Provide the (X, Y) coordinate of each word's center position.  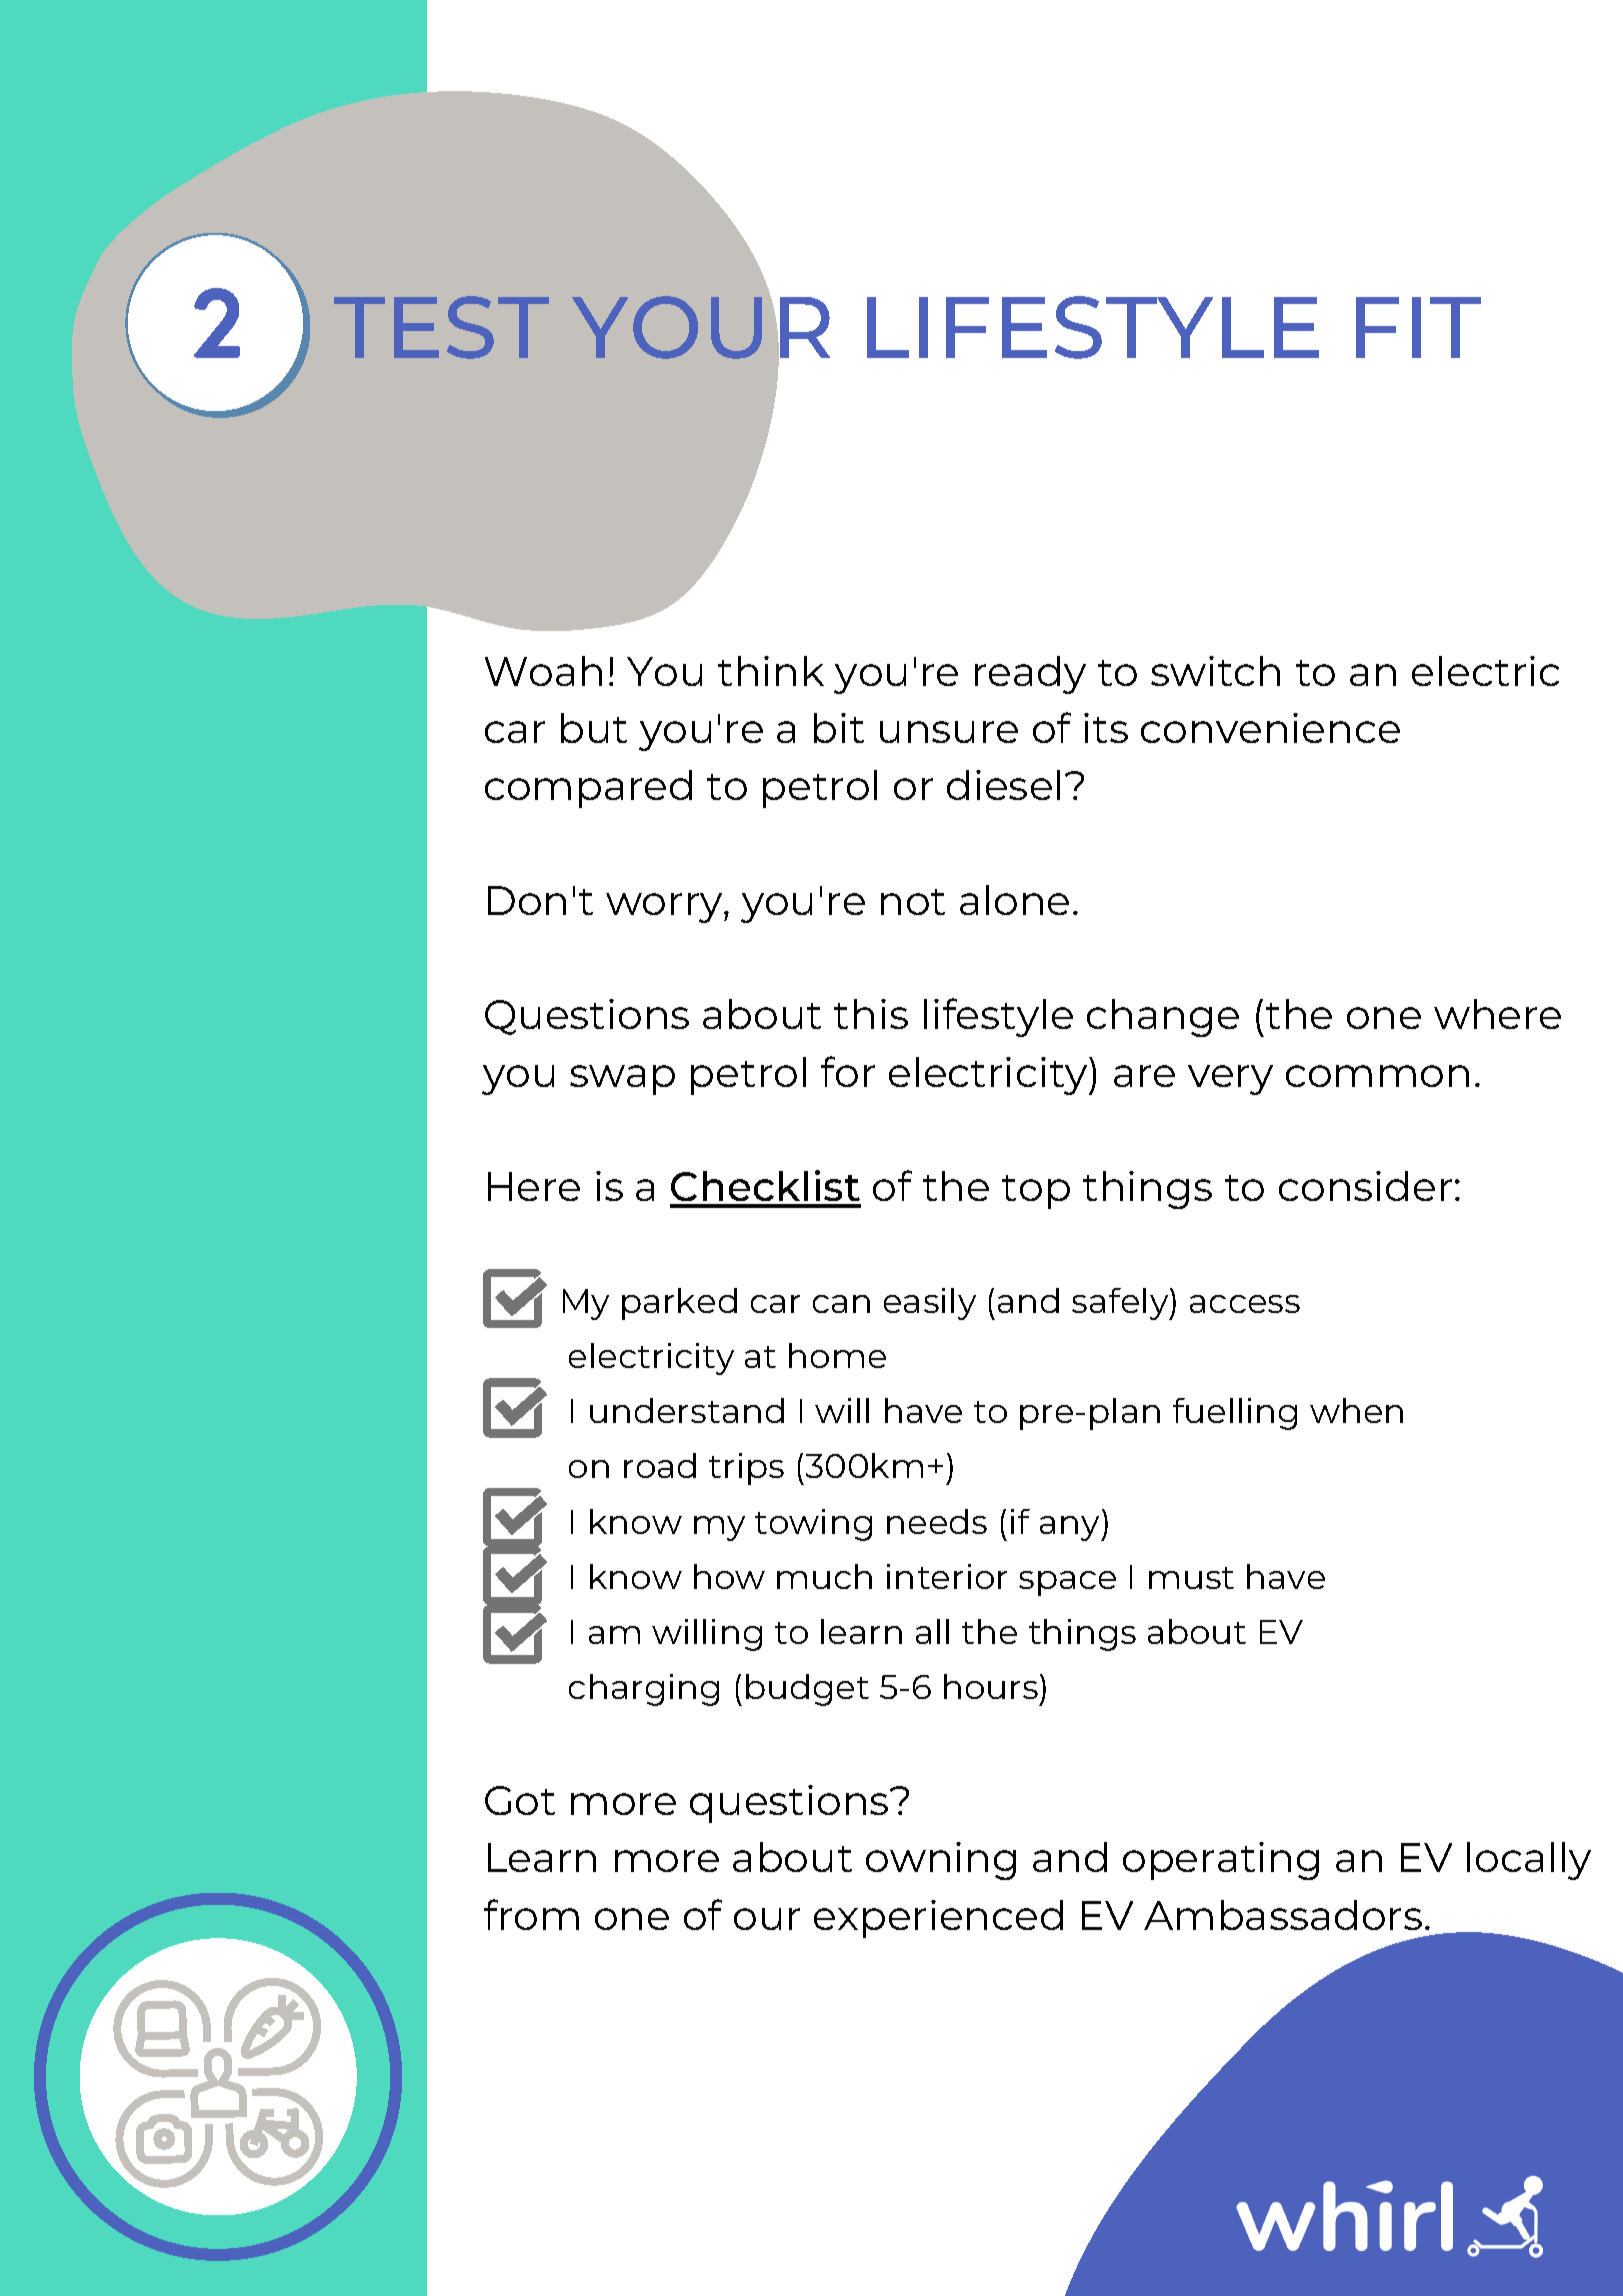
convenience (1270, 728)
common (1377, 1076)
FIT (1418, 327)
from (531, 1914)
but (594, 728)
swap (622, 1080)
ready (1030, 675)
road (660, 1465)
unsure (949, 732)
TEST (441, 327)
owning (941, 1861)
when (1356, 1410)
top (1036, 1192)
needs (937, 1521)
